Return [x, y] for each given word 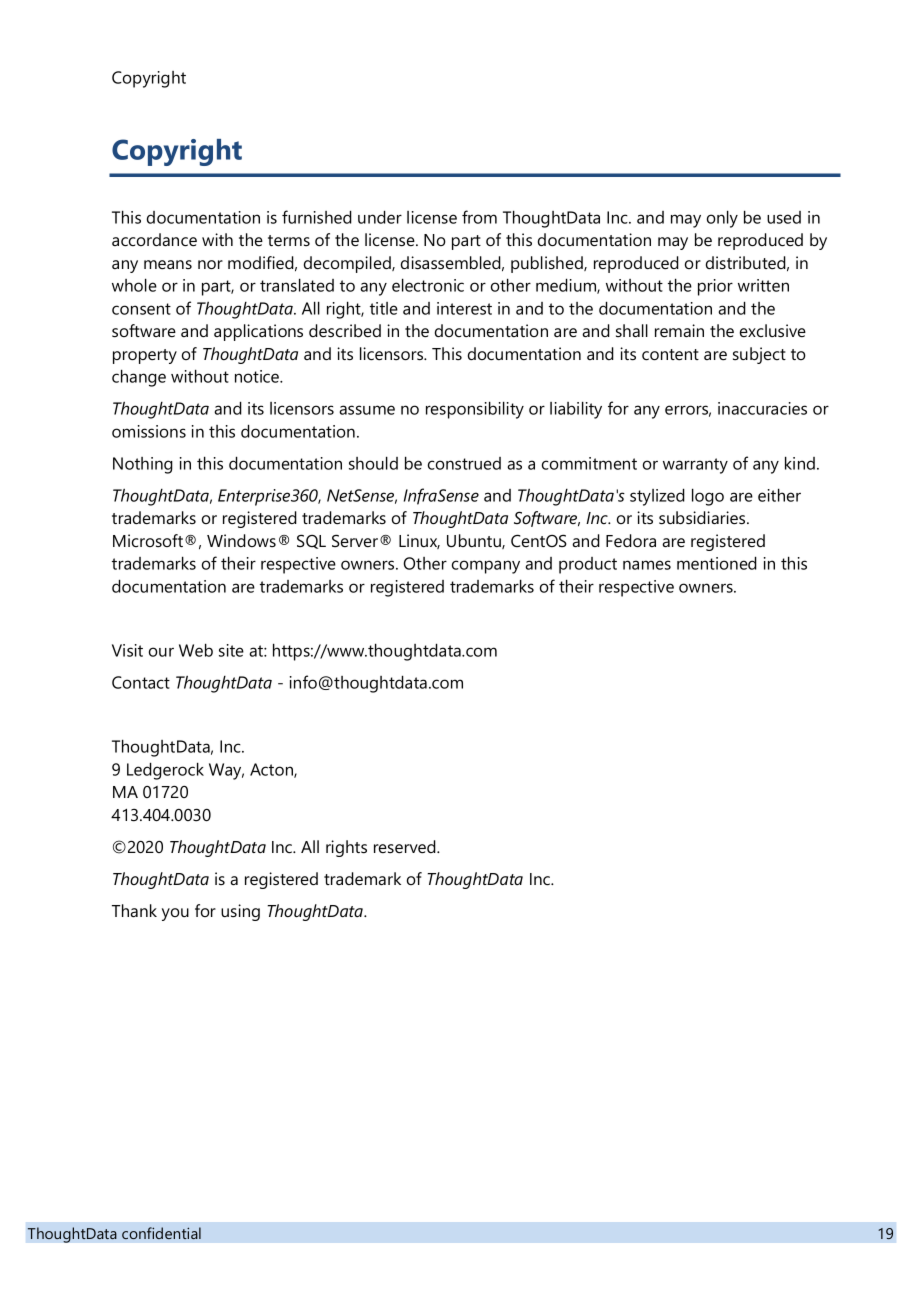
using [240, 912]
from [479, 217]
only [722, 219]
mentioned [717, 563]
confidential [161, 1233]
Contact [141, 682]
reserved [406, 846]
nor [210, 264]
